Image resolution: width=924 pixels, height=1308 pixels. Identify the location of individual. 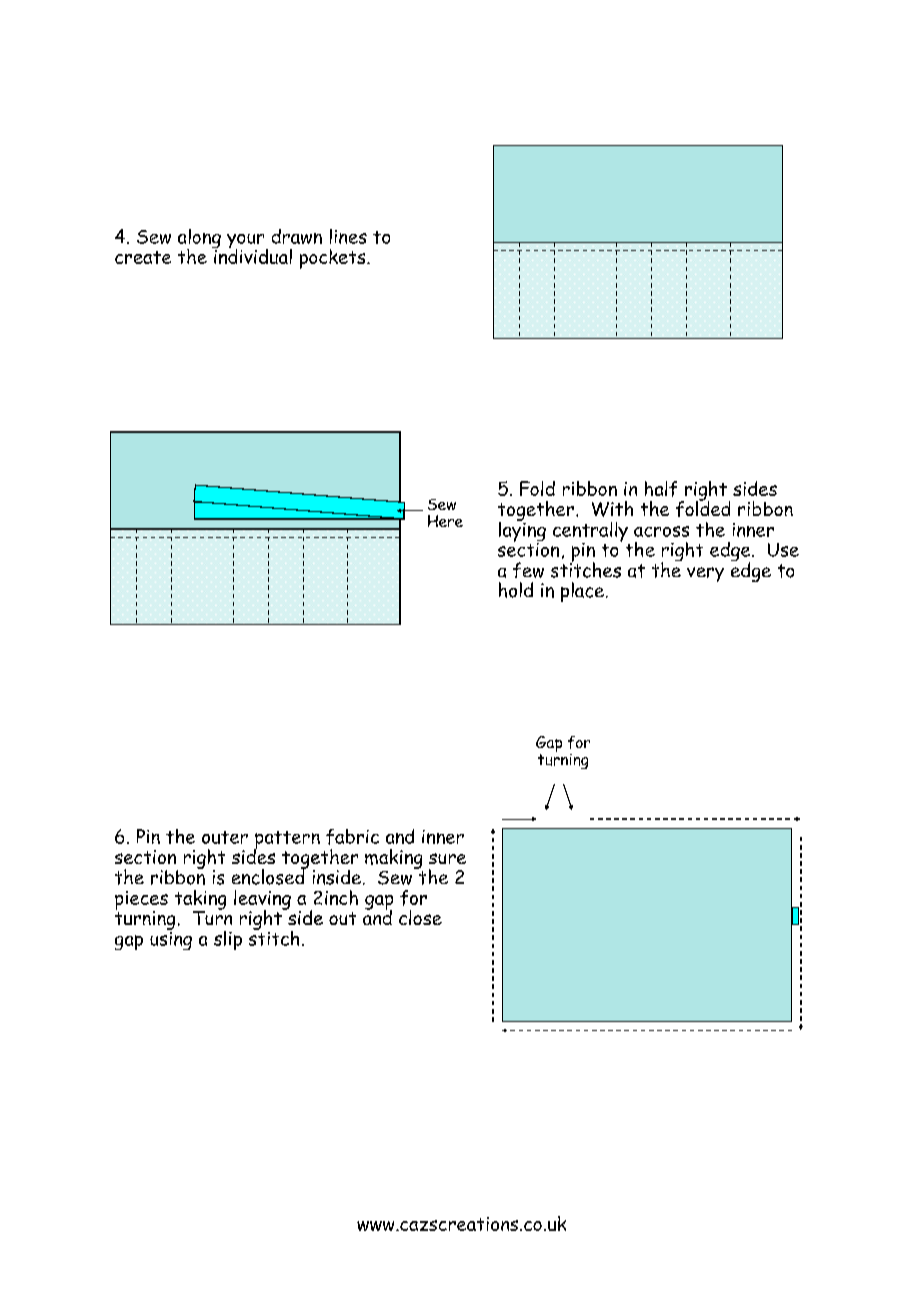
(252, 255).
